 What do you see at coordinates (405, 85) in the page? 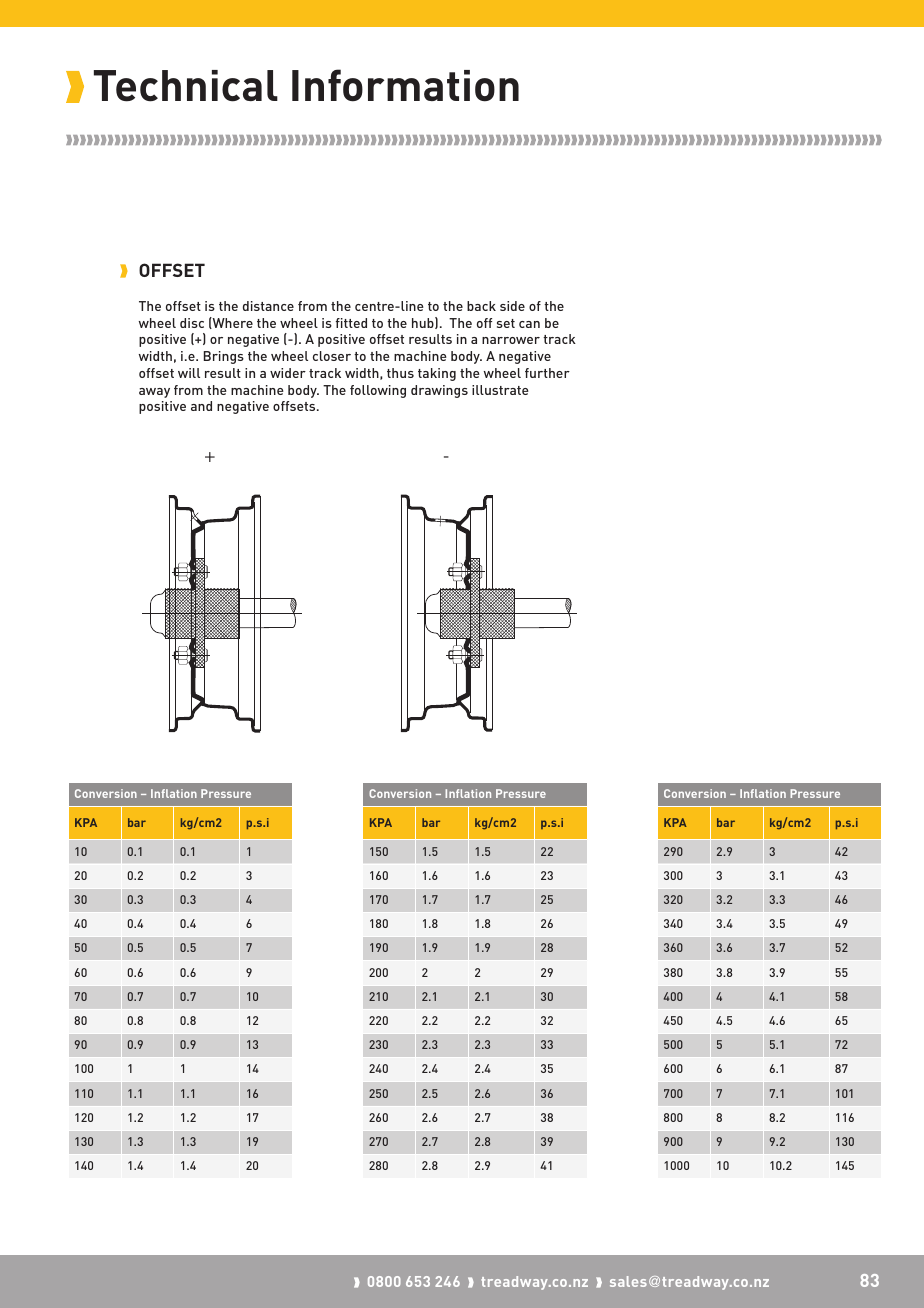
I see `Information` at bounding box center [405, 85].
